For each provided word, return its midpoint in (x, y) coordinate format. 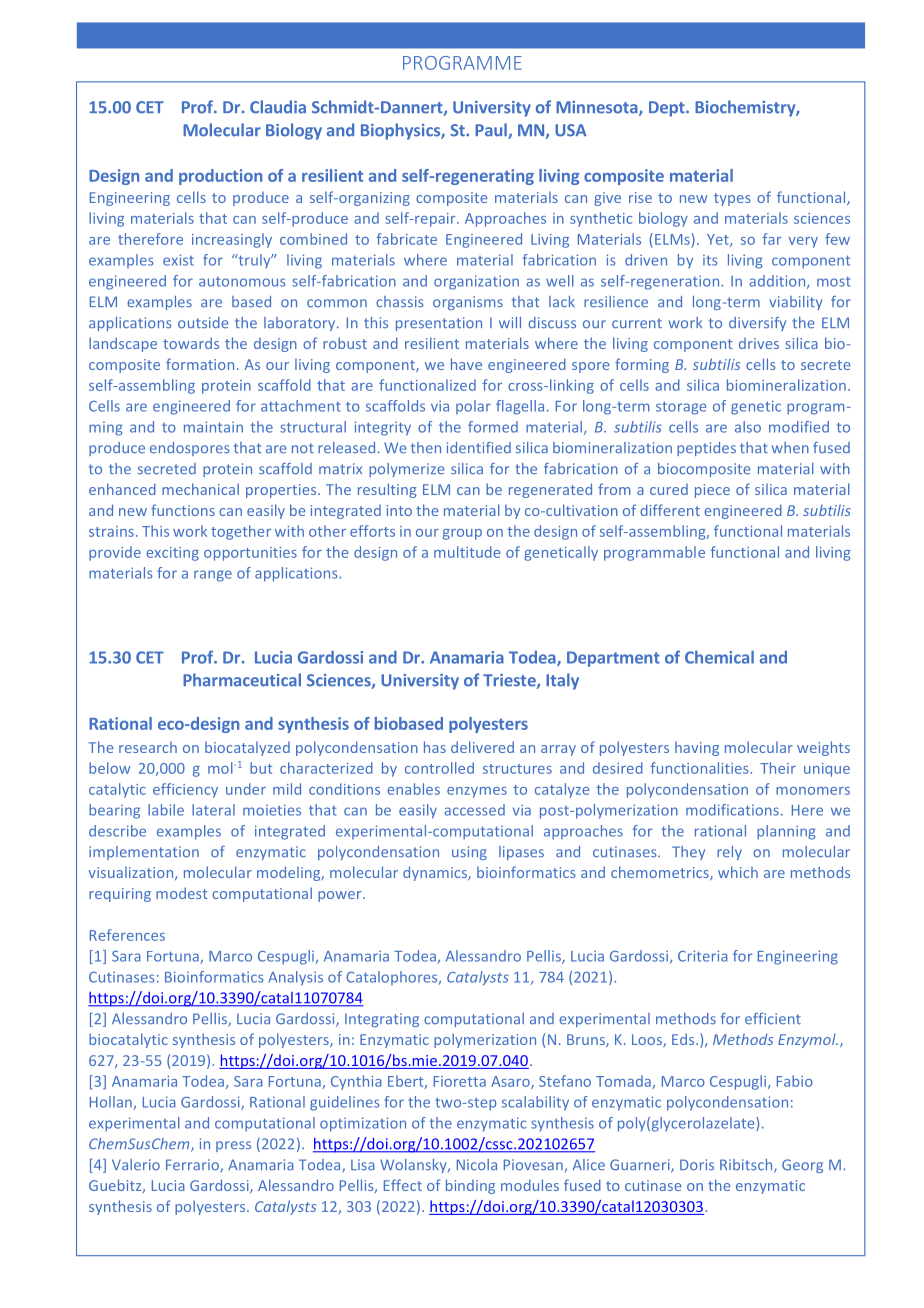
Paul (492, 131)
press (233, 1146)
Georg (802, 1166)
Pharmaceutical (242, 680)
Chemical (719, 657)
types (732, 199)
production (220, 177)
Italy (562, 681)
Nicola (477, 1165)
